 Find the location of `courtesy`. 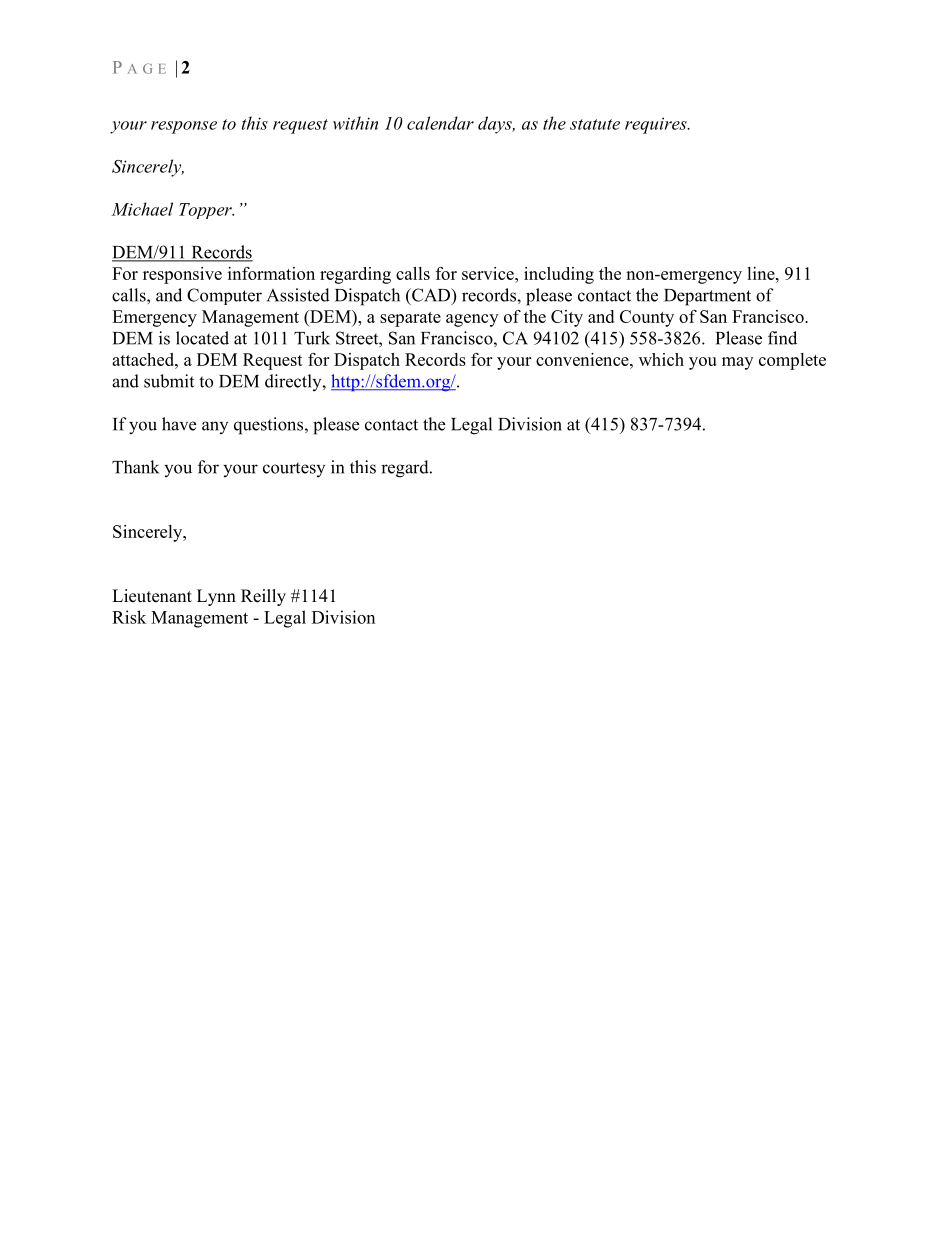

courtesy is located at coordinates (294, 469).
